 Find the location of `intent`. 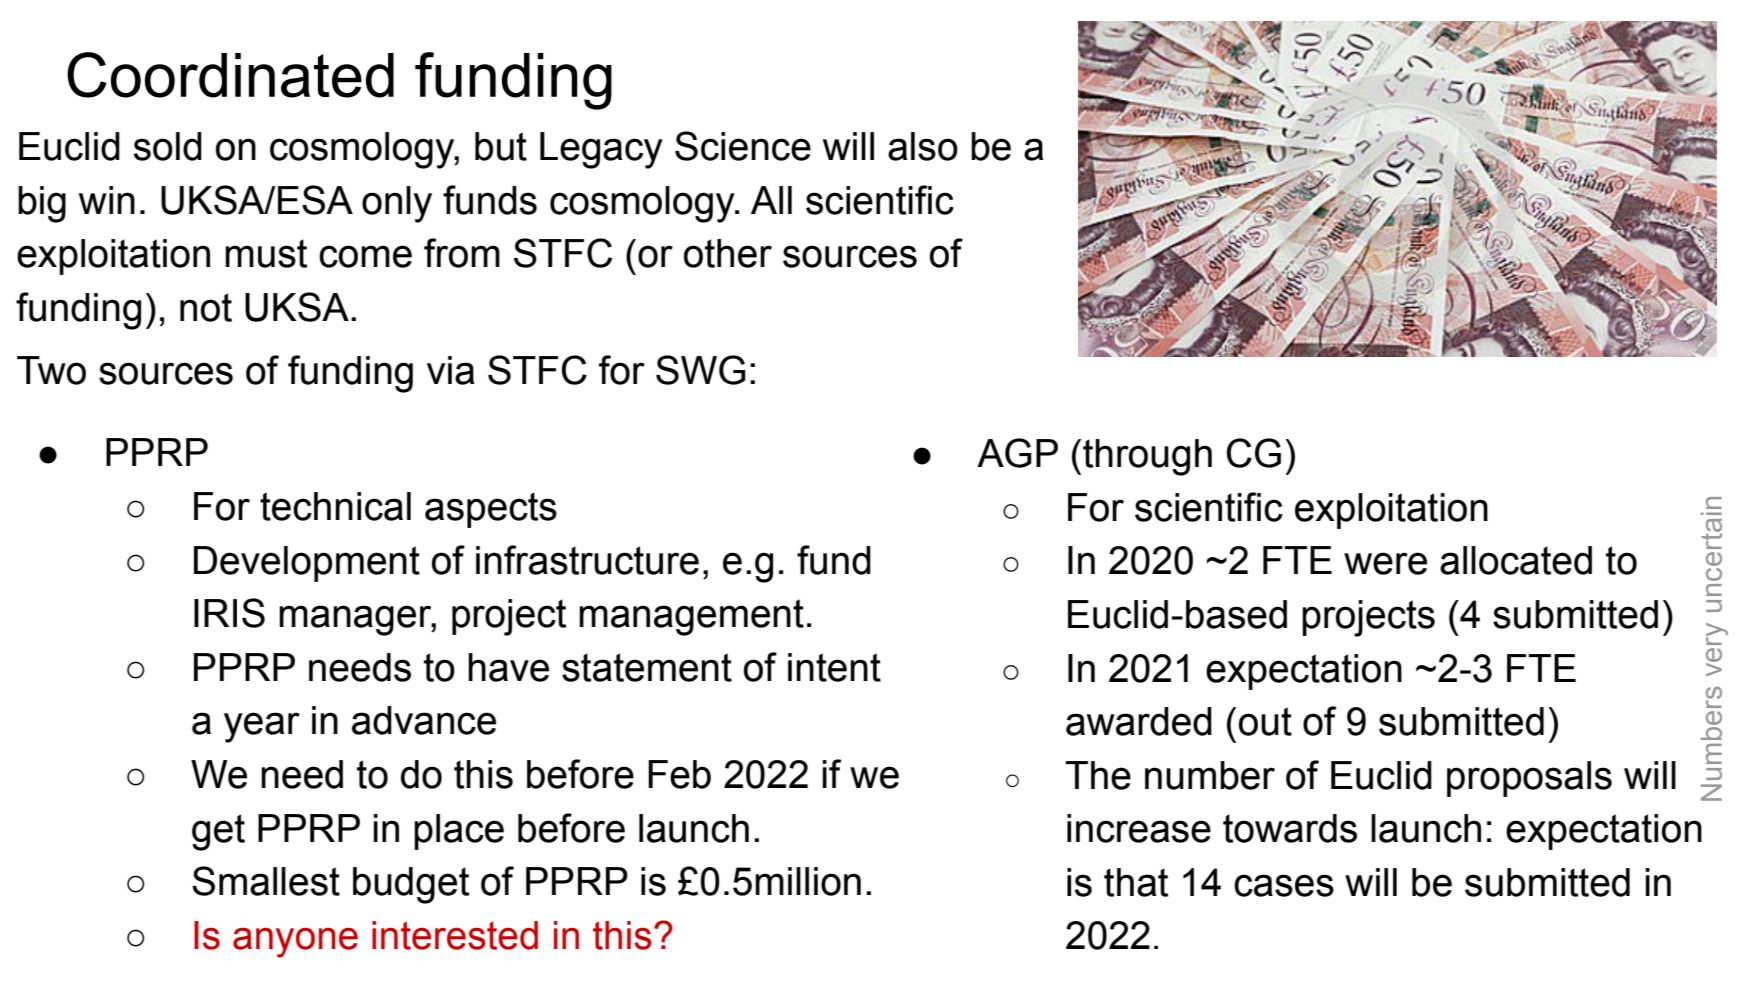

intent is located at coordinates (834, 667).
